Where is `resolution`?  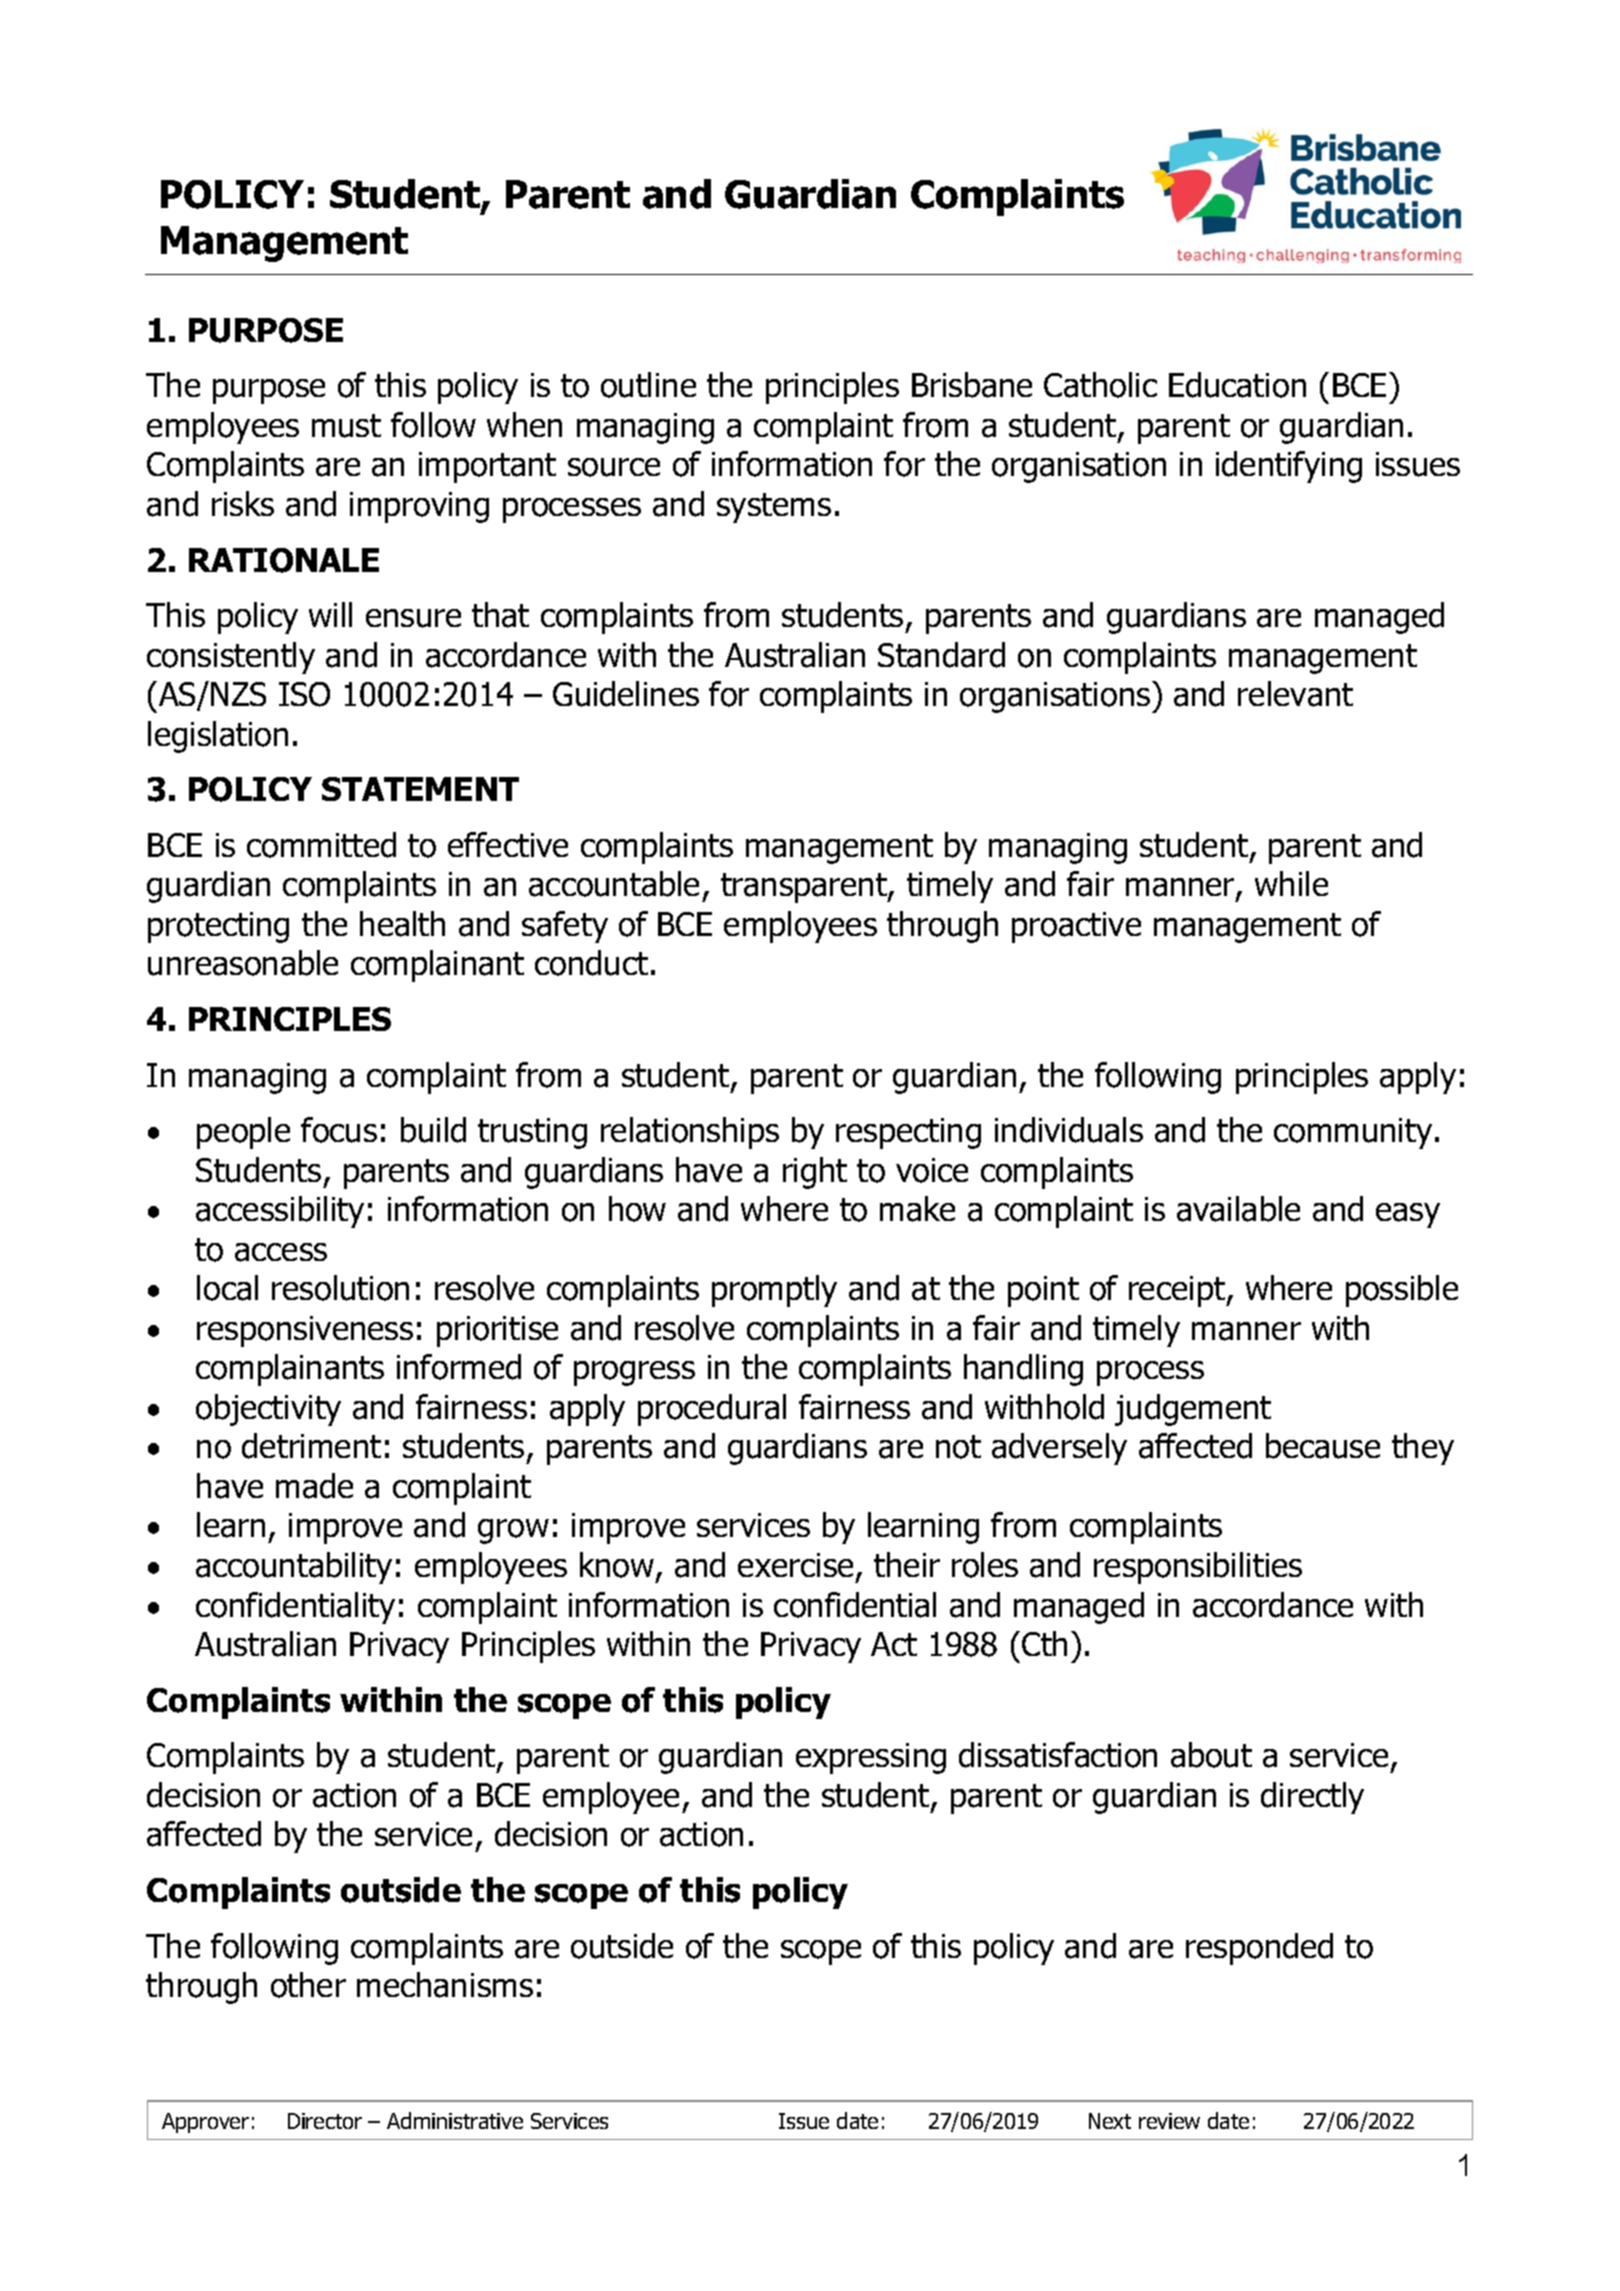 resolution is located at coordinates (340, 1288).
